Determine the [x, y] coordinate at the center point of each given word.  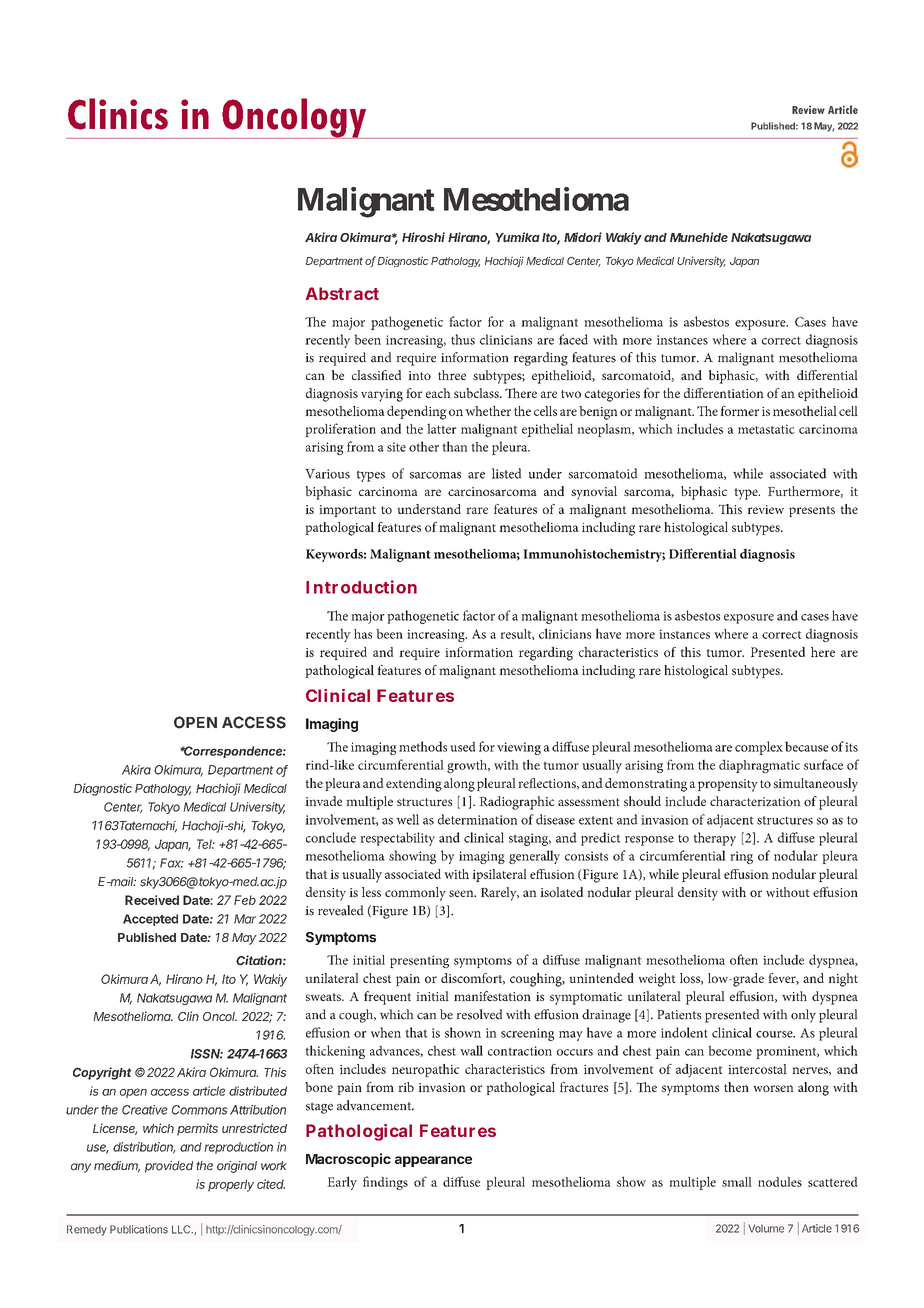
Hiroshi [423, 237]
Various [327, 474]
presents [812, 511]
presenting [419, 961]
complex [759, 748]
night [843, 980]
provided [169, 1167]
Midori [583, 237]
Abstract [342, 293]
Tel [206, 844]
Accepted [150, 920]
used [463, 746]
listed [507, 473]
